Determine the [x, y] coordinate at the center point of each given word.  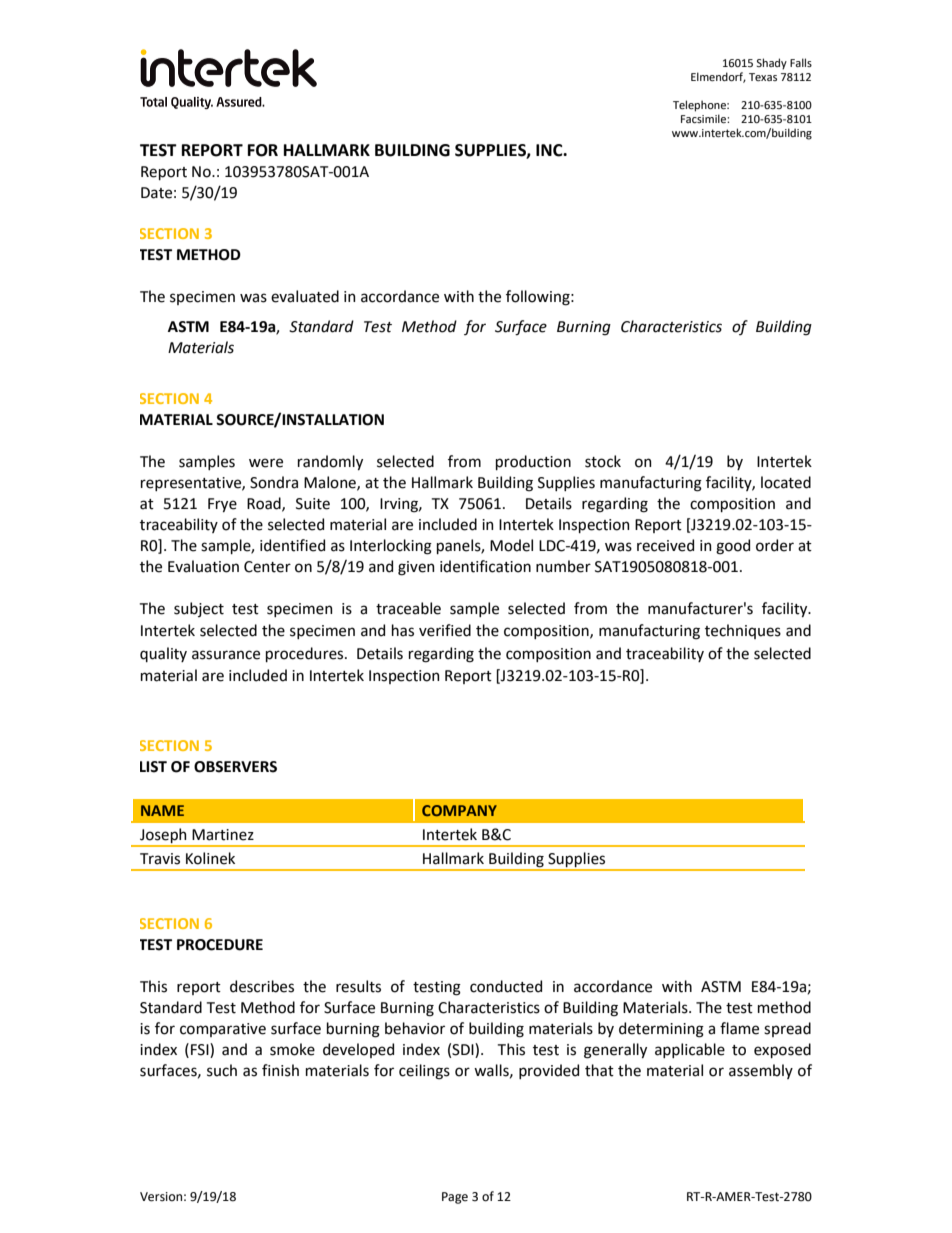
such [222, 1070]
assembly [761, 1071]
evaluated [305, 296]
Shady [771, 64]
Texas [763, 77]
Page [455, 1198]
